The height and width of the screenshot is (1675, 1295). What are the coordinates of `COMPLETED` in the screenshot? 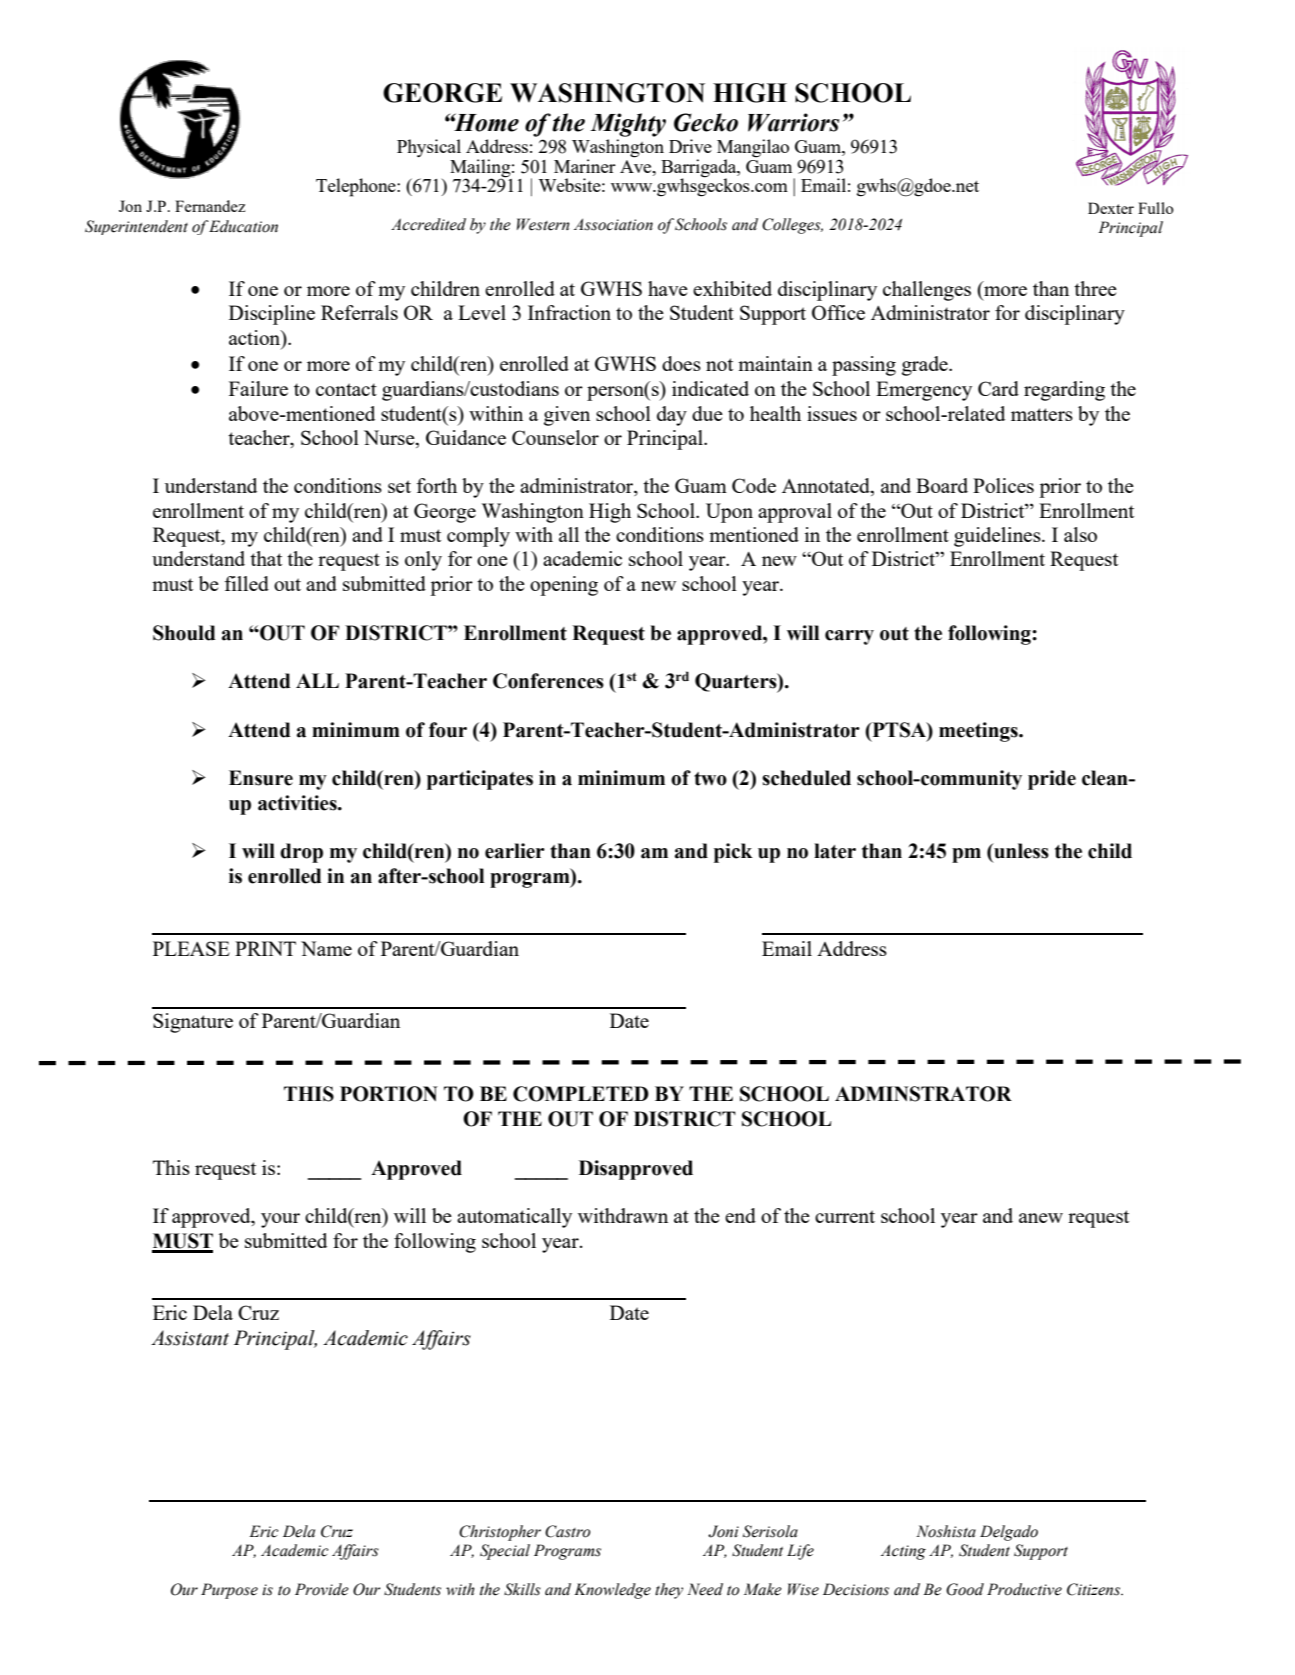 It's located at (581, 1094).
